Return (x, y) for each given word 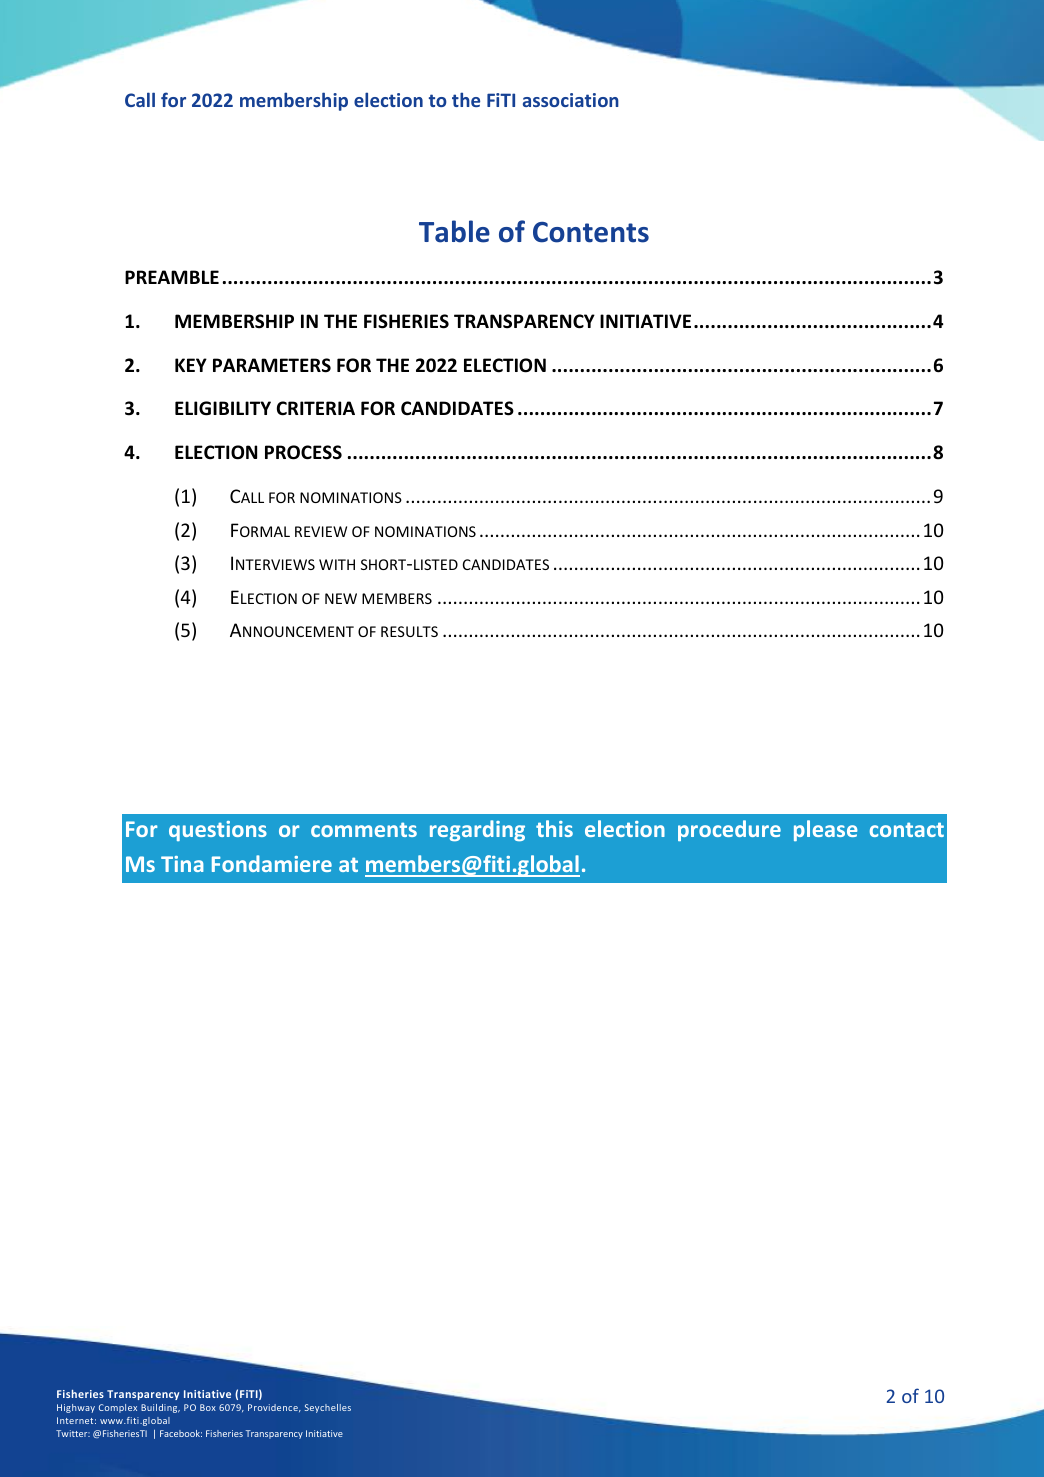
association (571, 100)
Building (160, 1408)
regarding (477, 830)
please (826, 830)
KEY (191, 365)
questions (218, 831)
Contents (591, 232)
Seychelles (328, 1408)
